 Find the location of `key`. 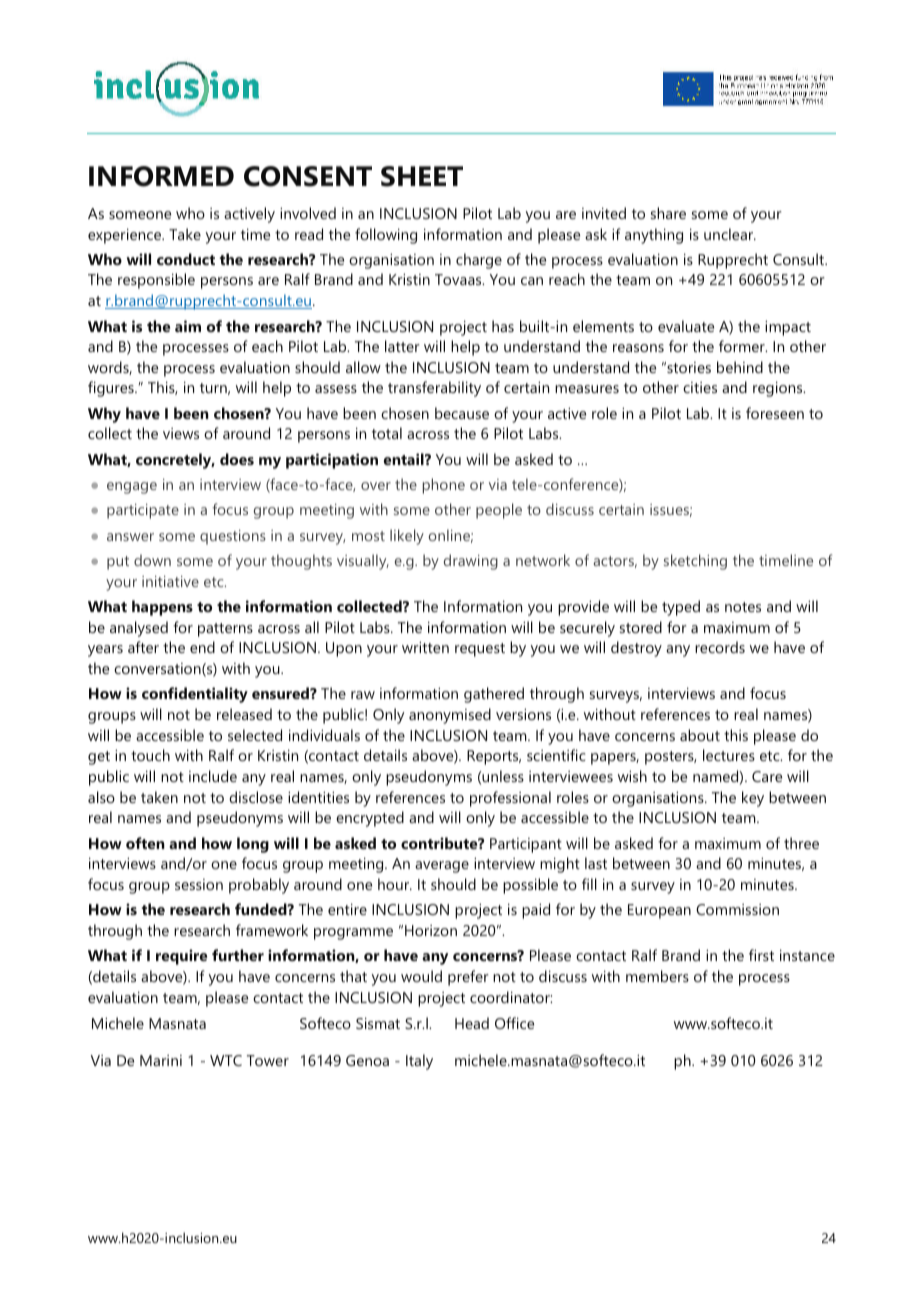

key is located at coordinates (753, 799).
